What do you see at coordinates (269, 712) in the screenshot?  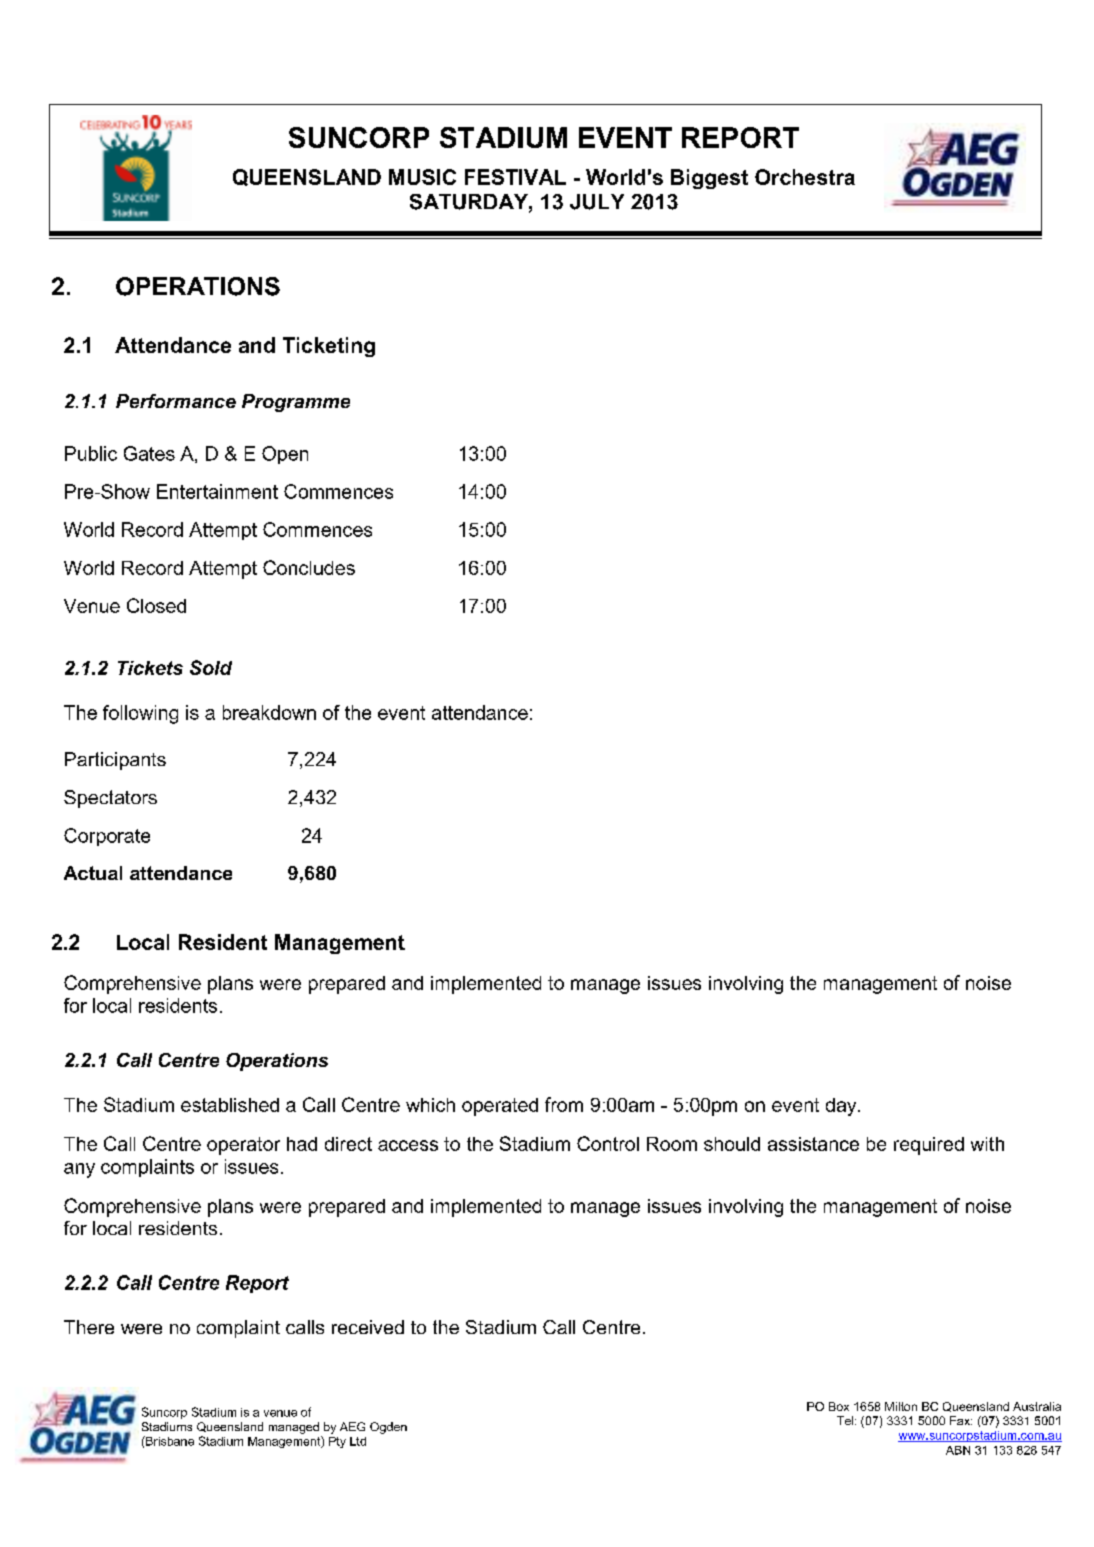 I see `breakdown` at bounding box center [269, 712].
